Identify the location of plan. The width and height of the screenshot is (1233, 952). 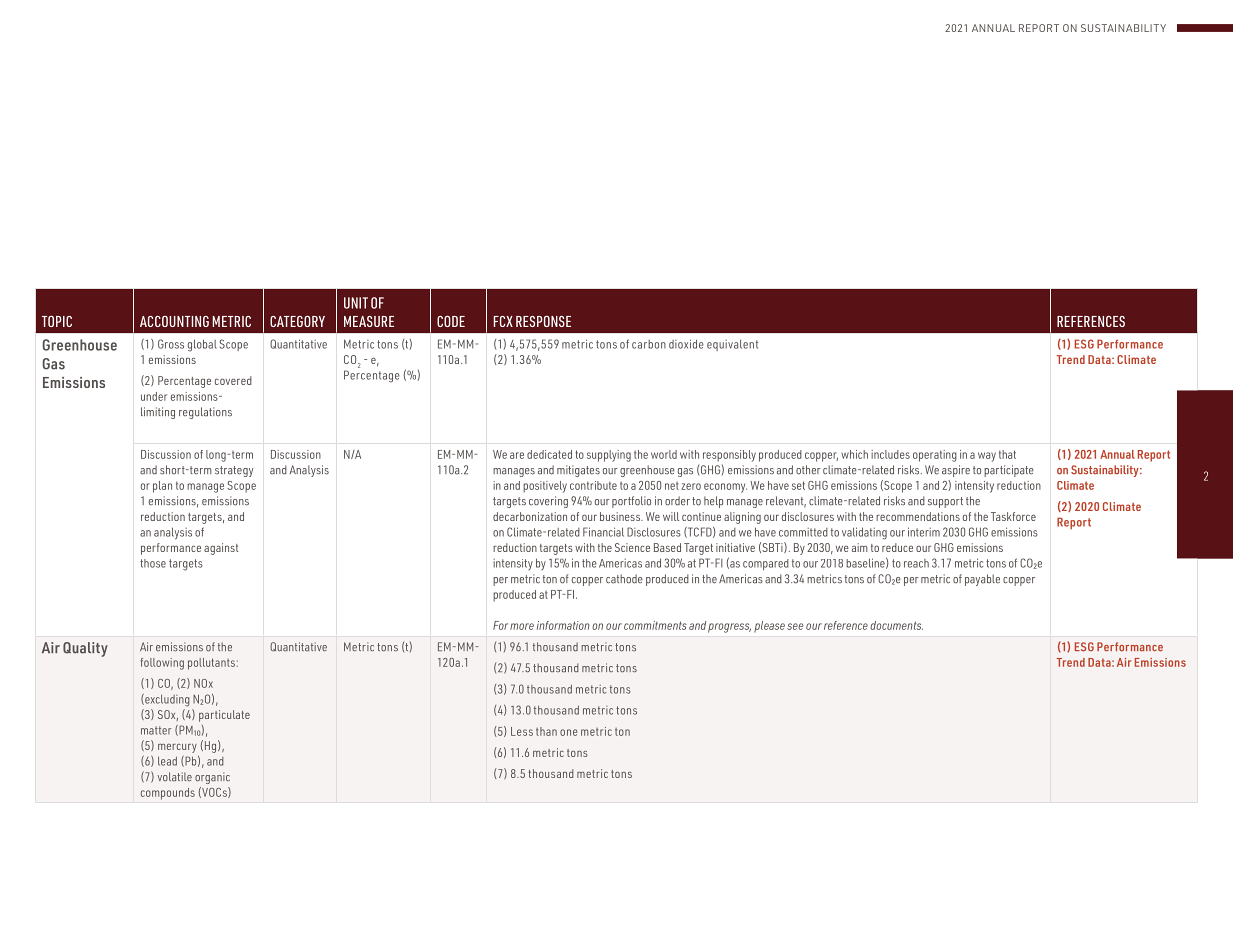
(162, 487).
